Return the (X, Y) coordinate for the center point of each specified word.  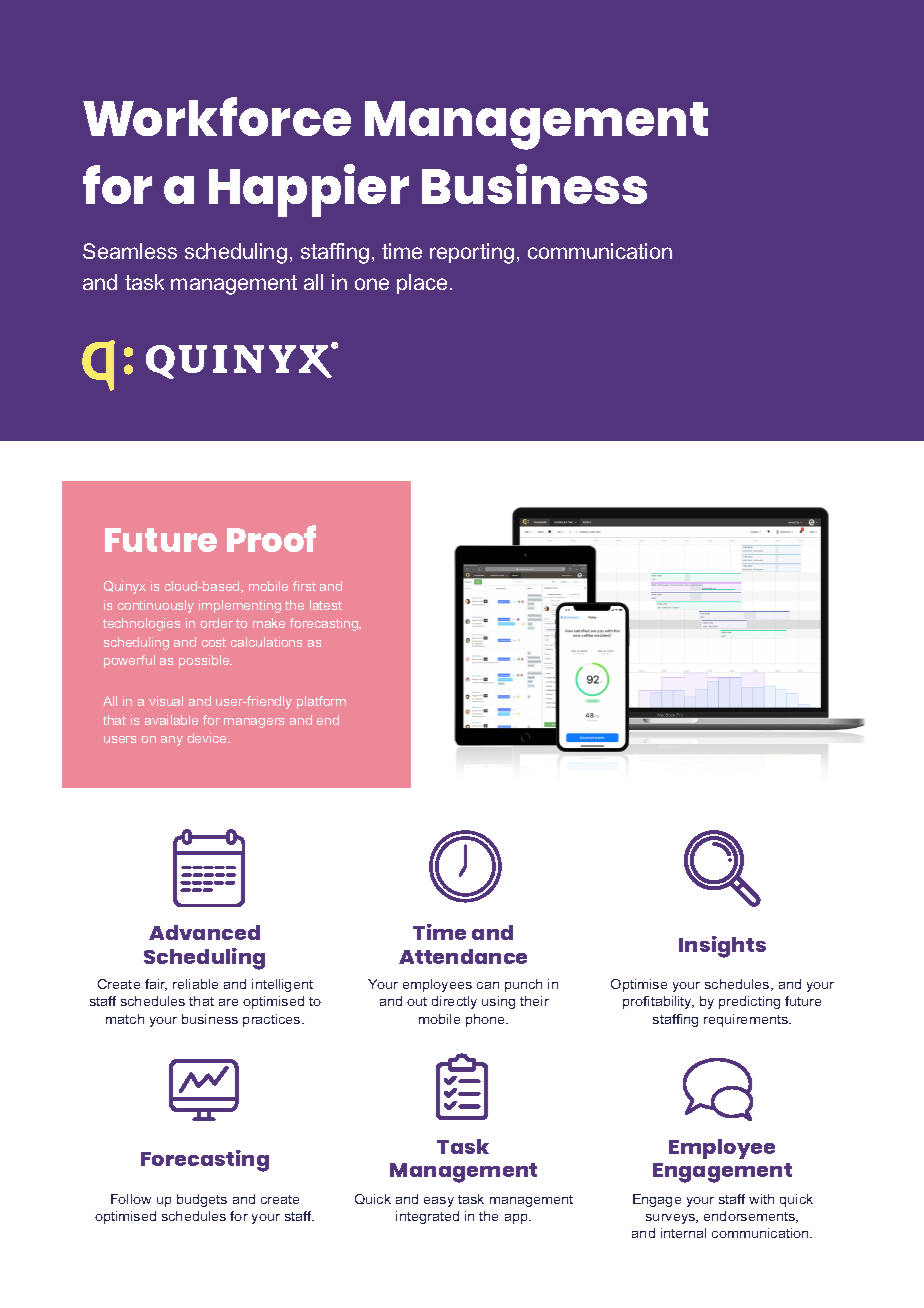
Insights (722, 947)
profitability (658, 1002)
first (304, 586)
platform (321, 702)
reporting (472, 253)
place (422, 284)
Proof (271, 538)
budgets (202, 1200)
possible (205, 661)
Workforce (217, 116)
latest (326, 605)
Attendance (463, 956)
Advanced (204, 932)
